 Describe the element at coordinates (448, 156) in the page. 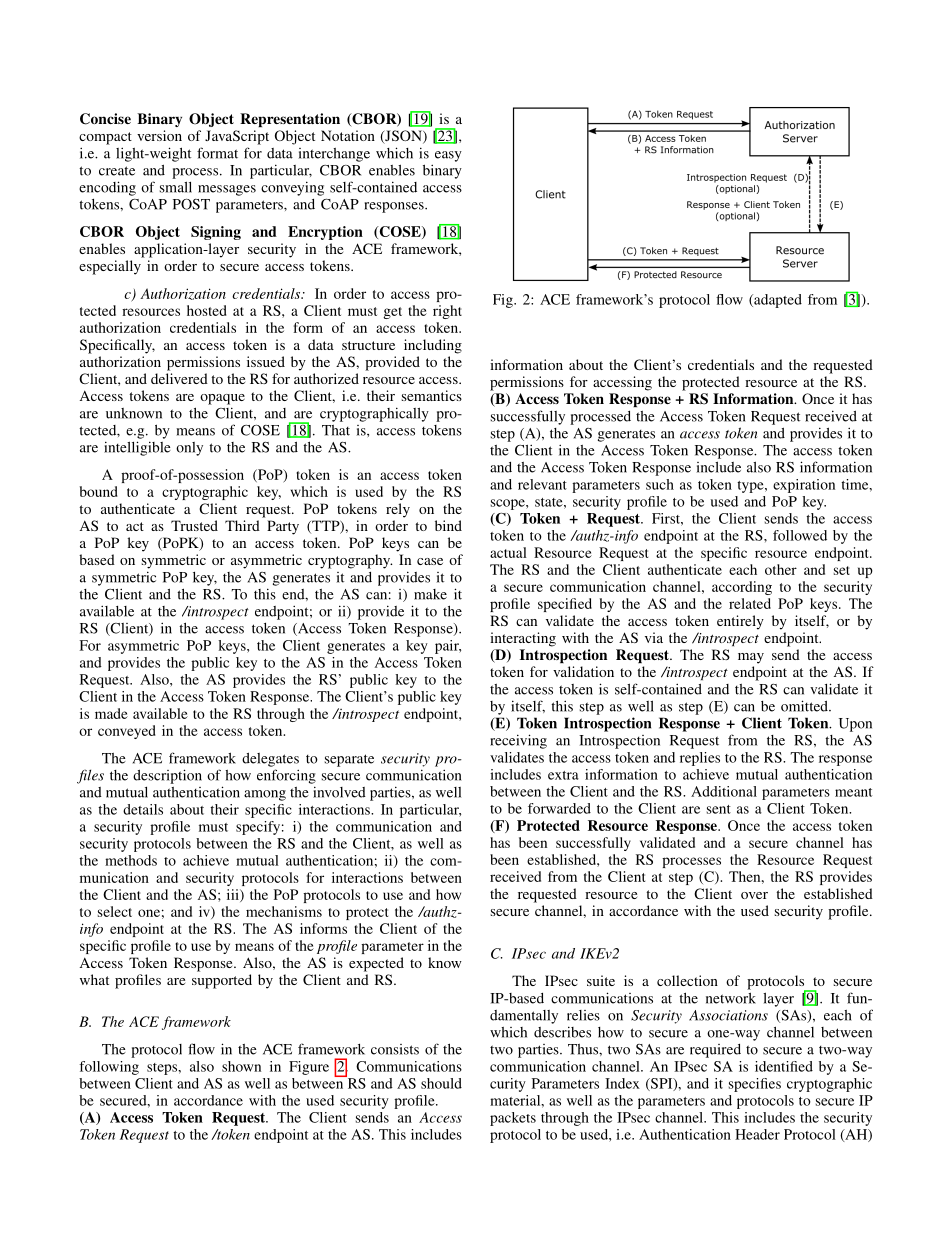

I see `easy` at that location.
